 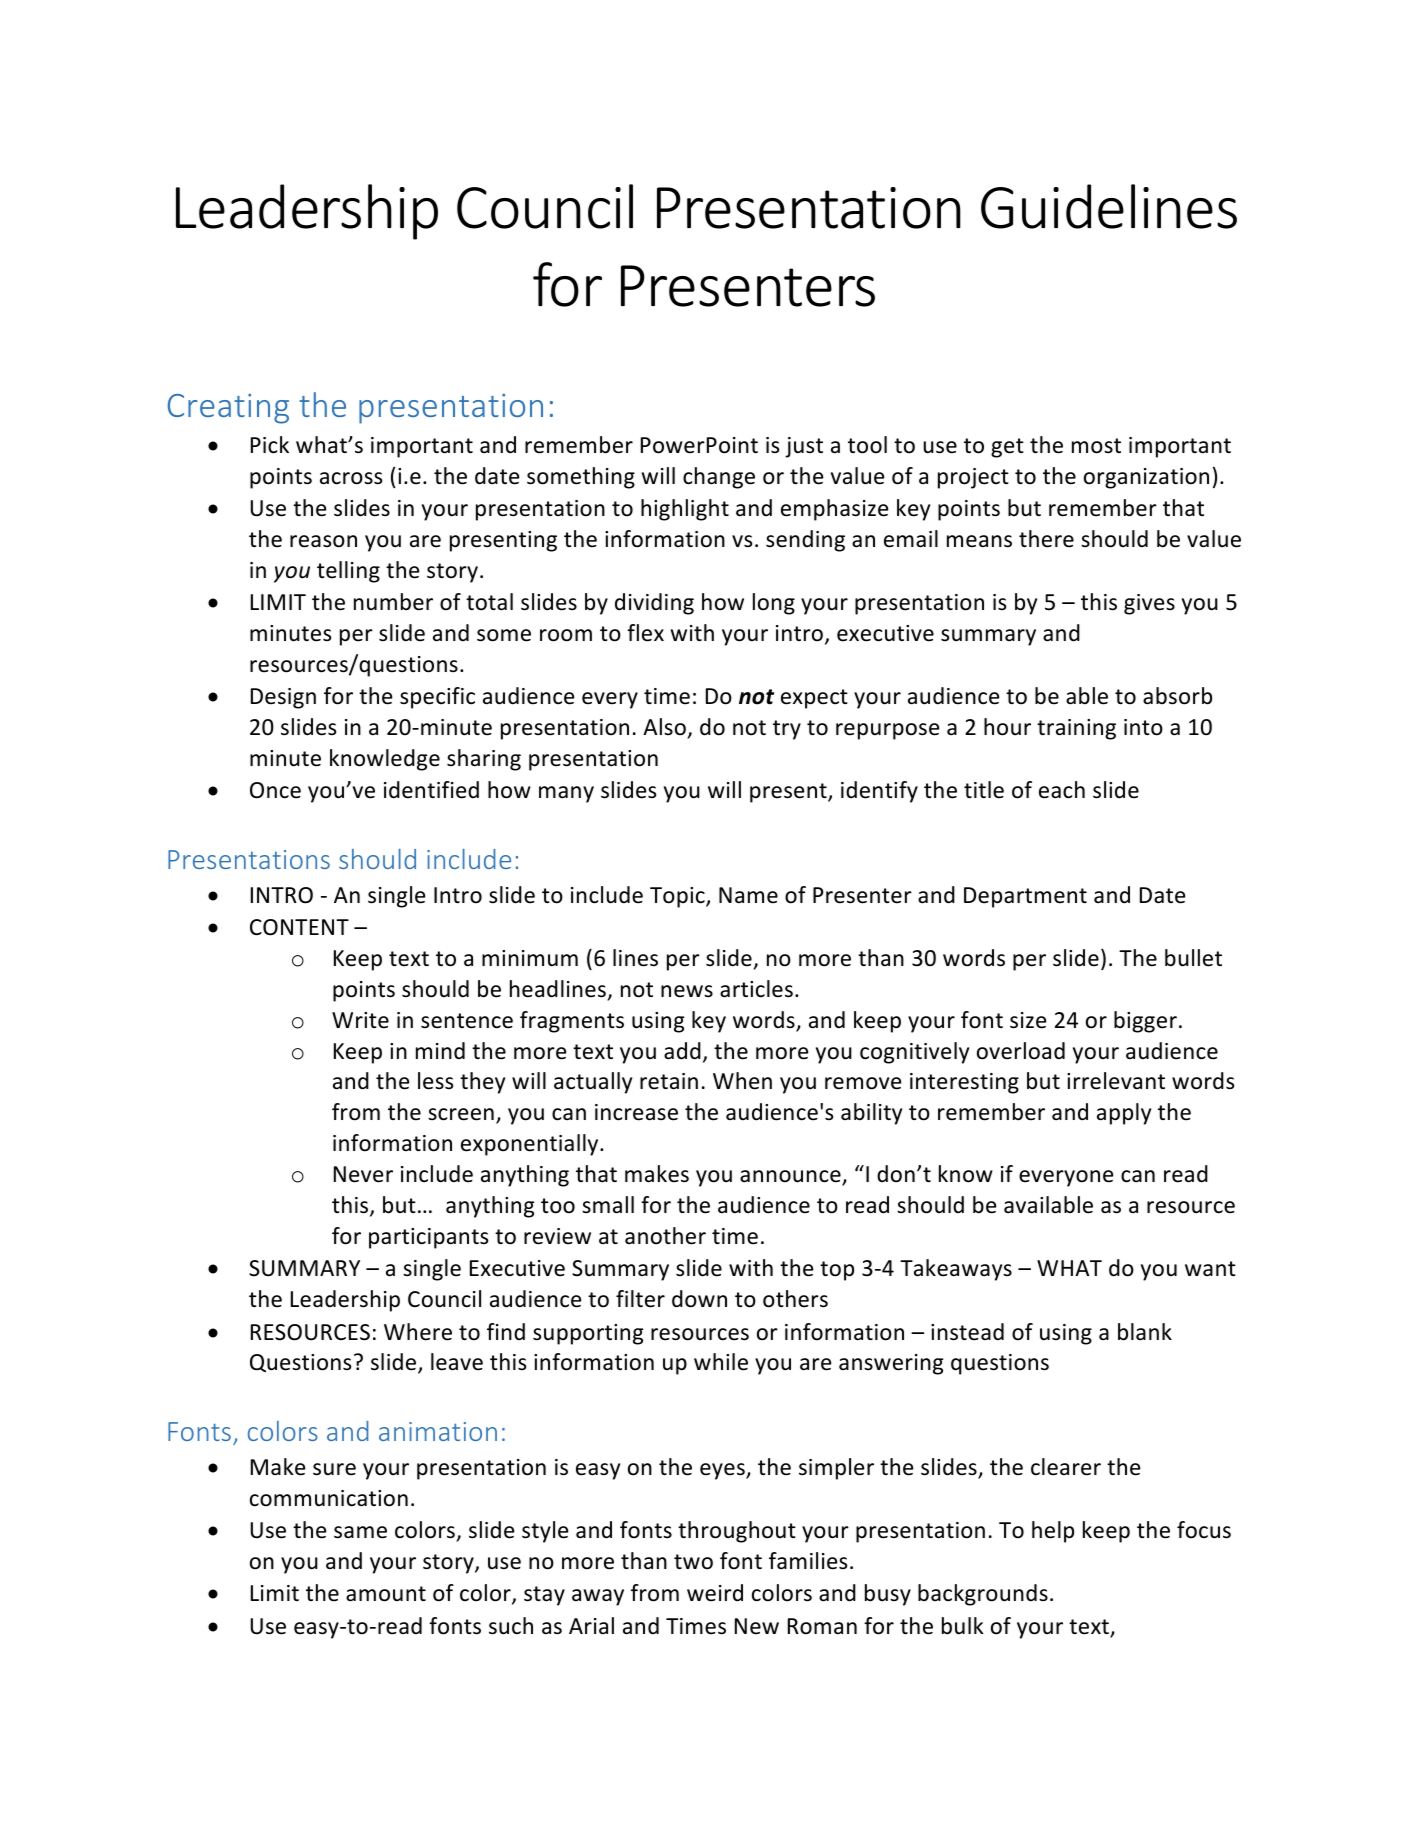 What do you see at coordinates (1076, 729) in the screenshot?
I see `training` at bounding box center [1076, 729].
